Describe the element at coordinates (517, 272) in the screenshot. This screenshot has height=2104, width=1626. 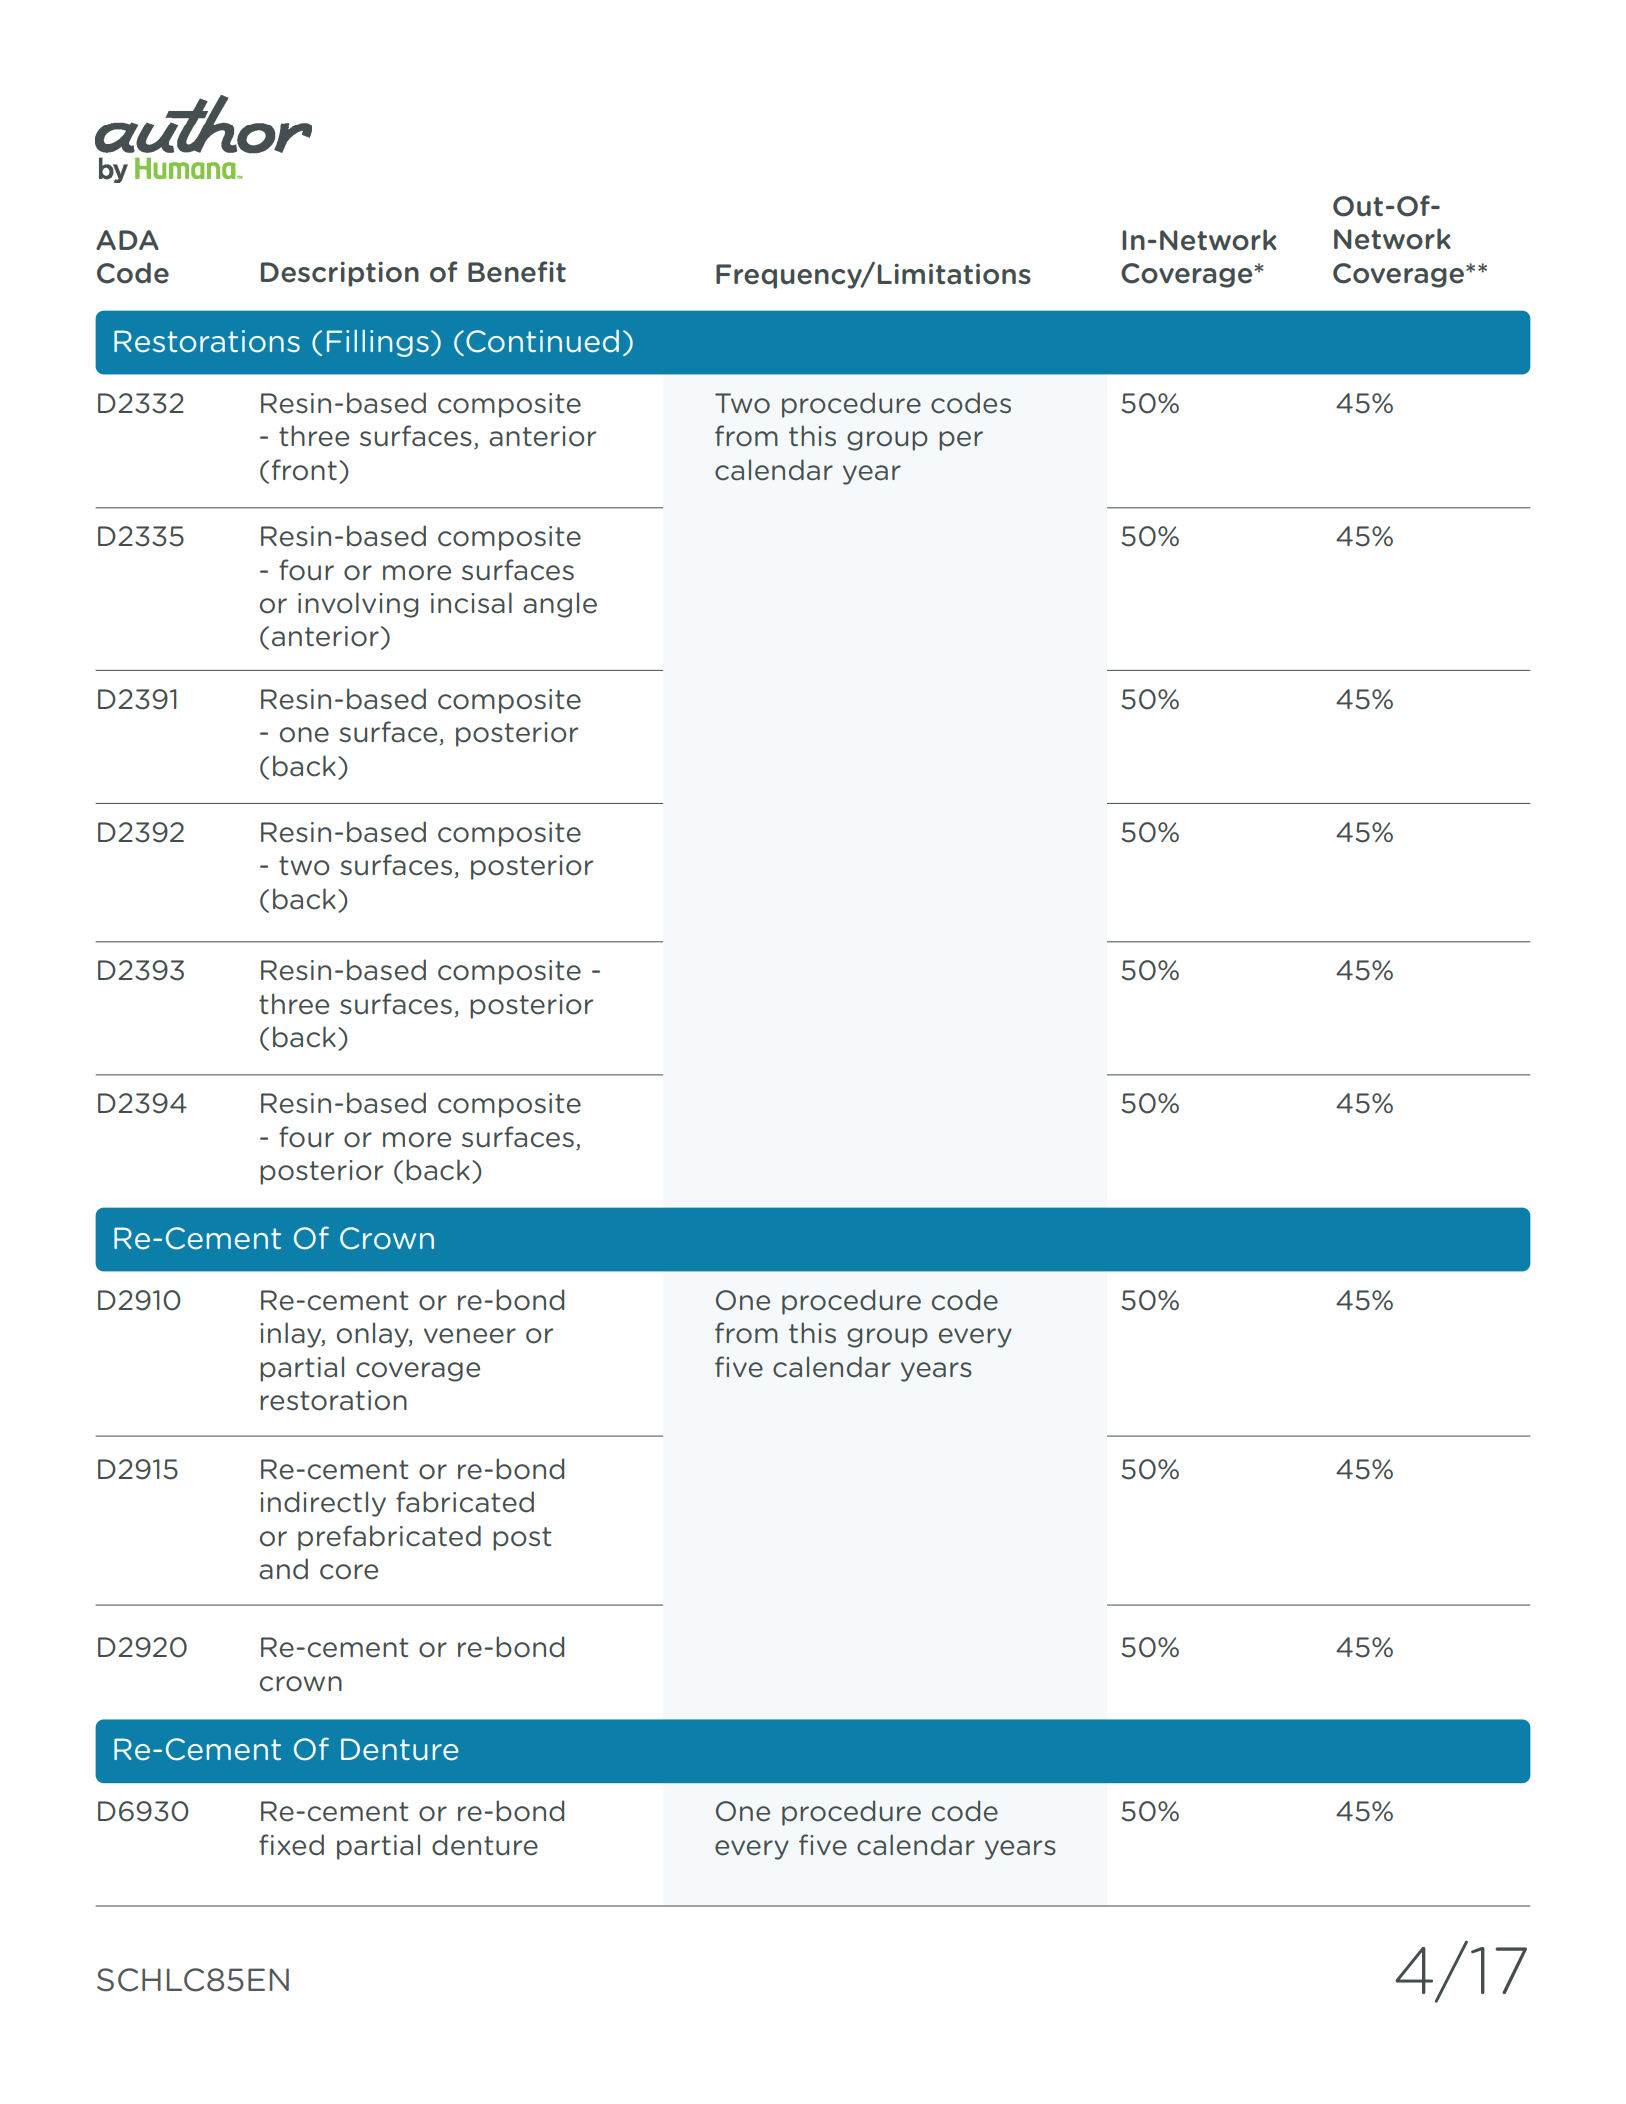
I see `Benefit` at that location.
